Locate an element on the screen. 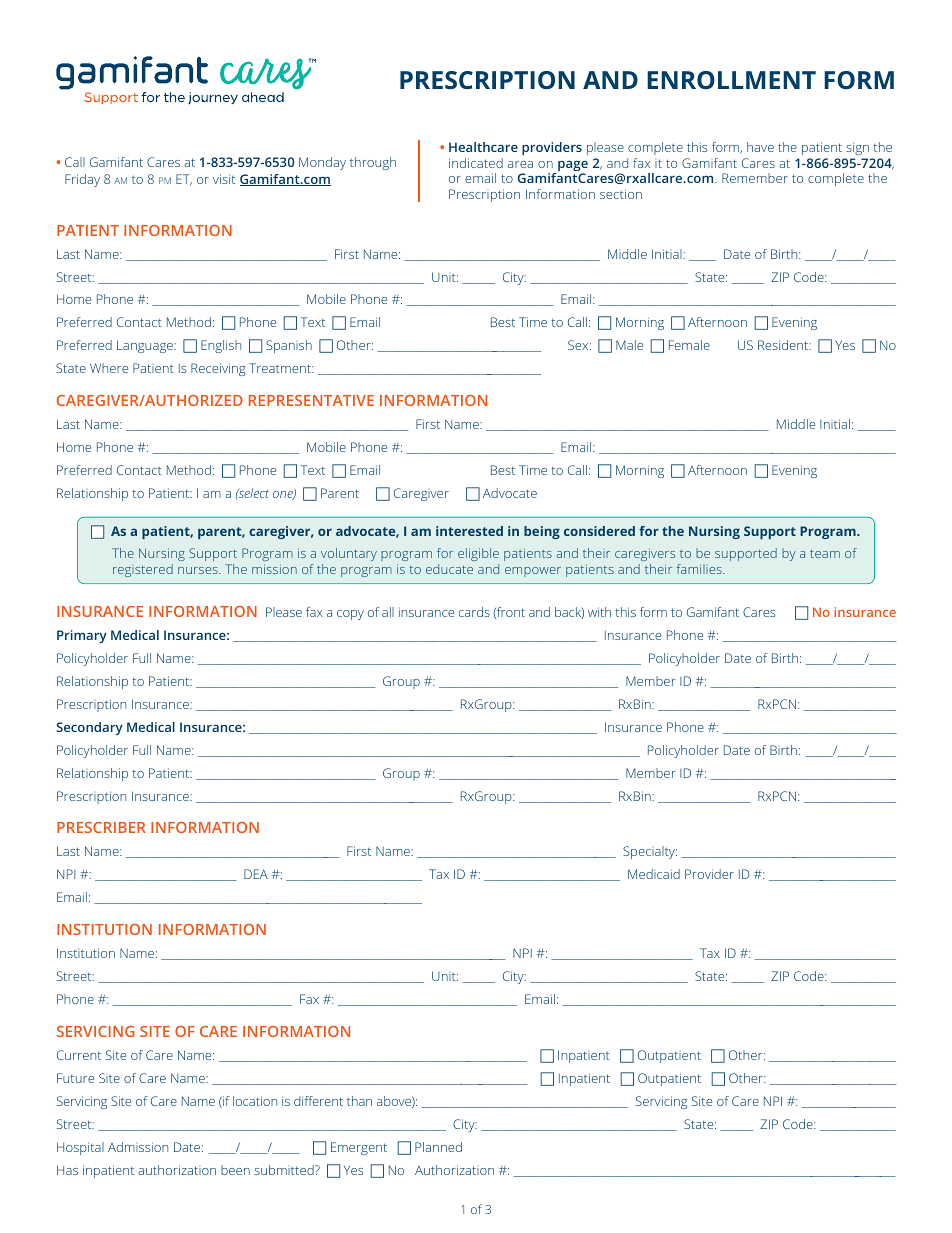 The height and width of the screenshot is (1233, 952). ENROLLMENT is located at coordinates (731, 80).
